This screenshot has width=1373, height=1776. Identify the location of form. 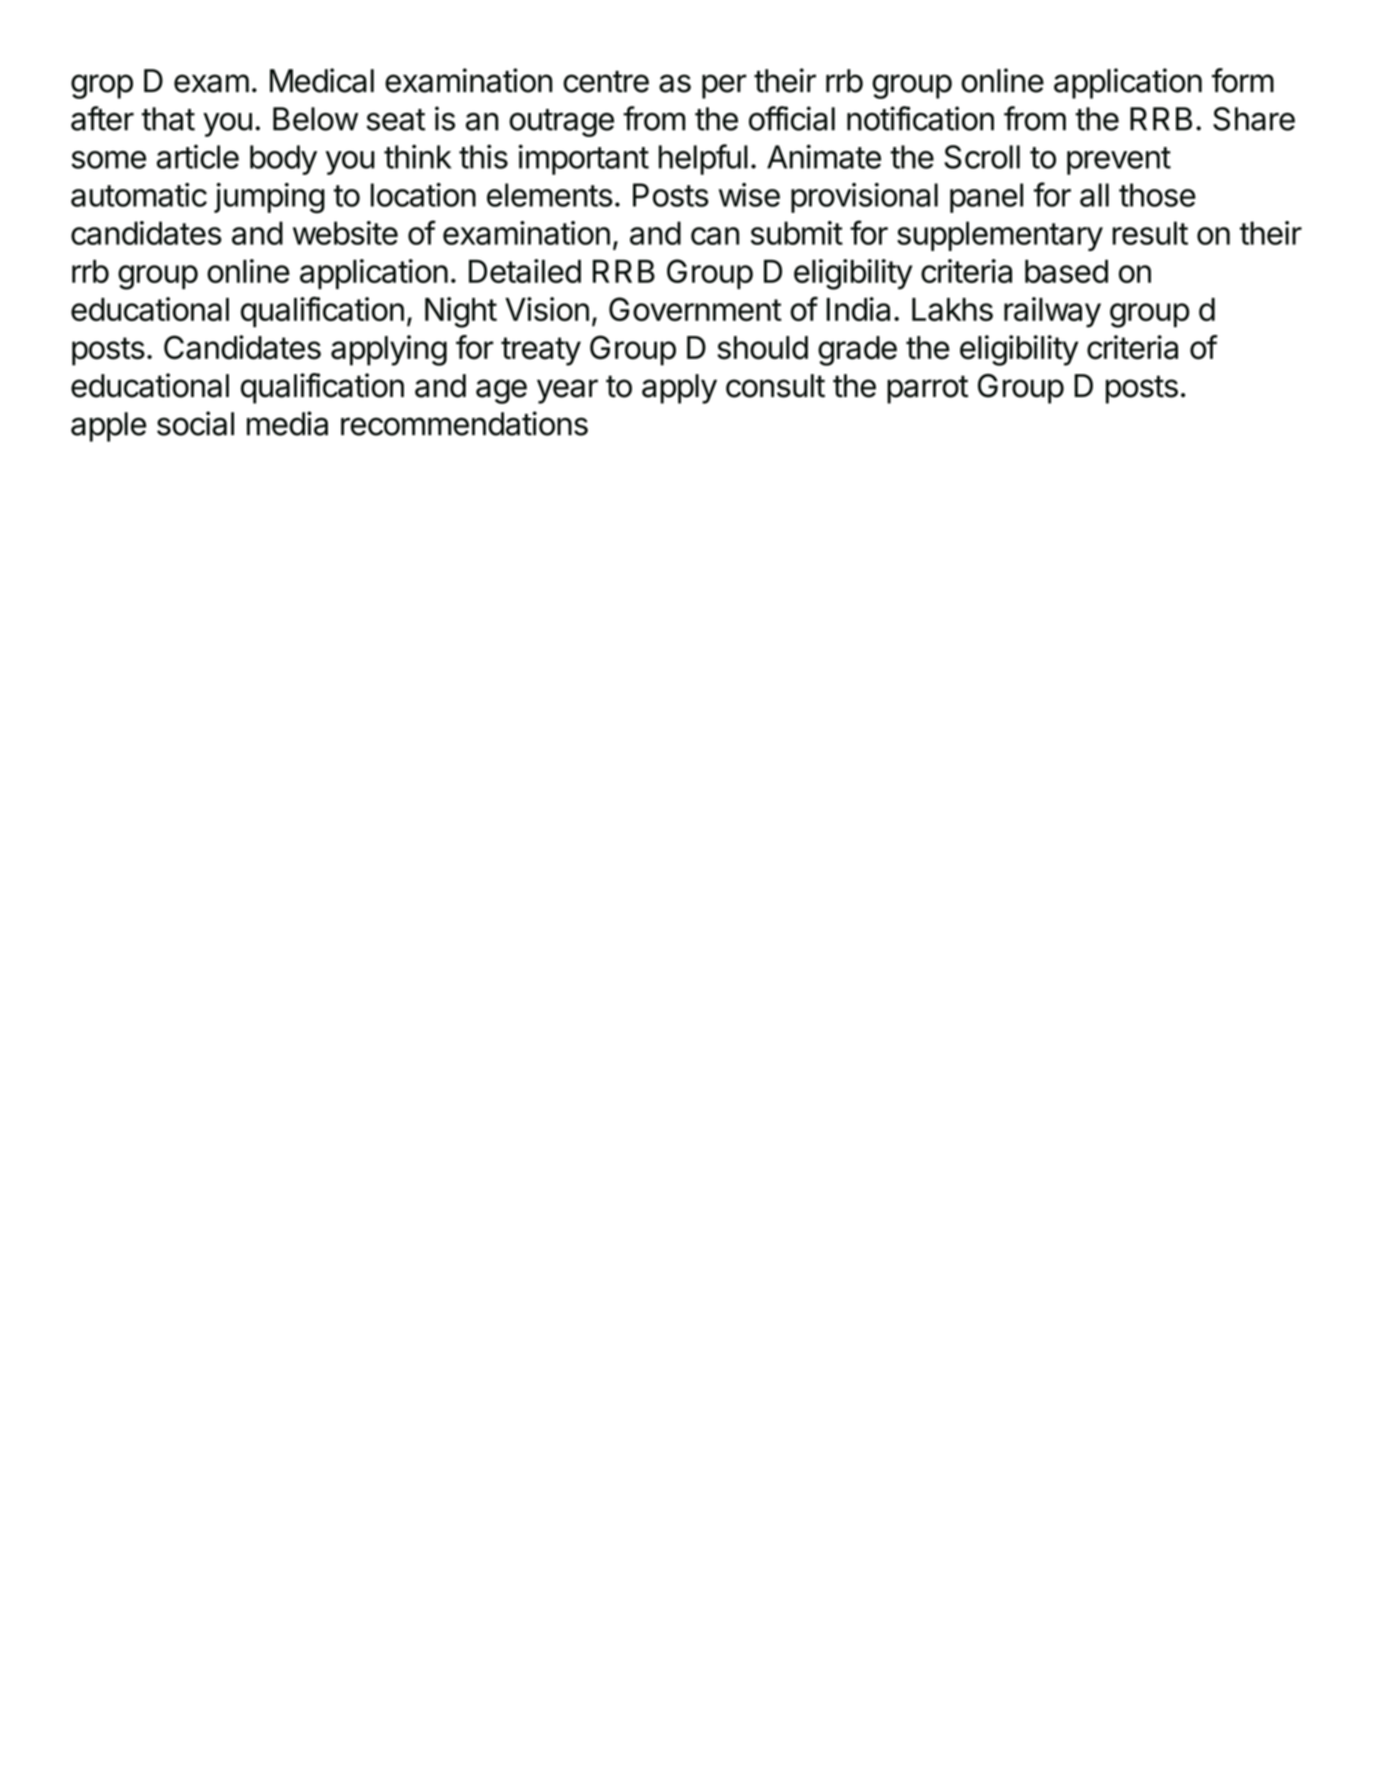
(1243, 80).
